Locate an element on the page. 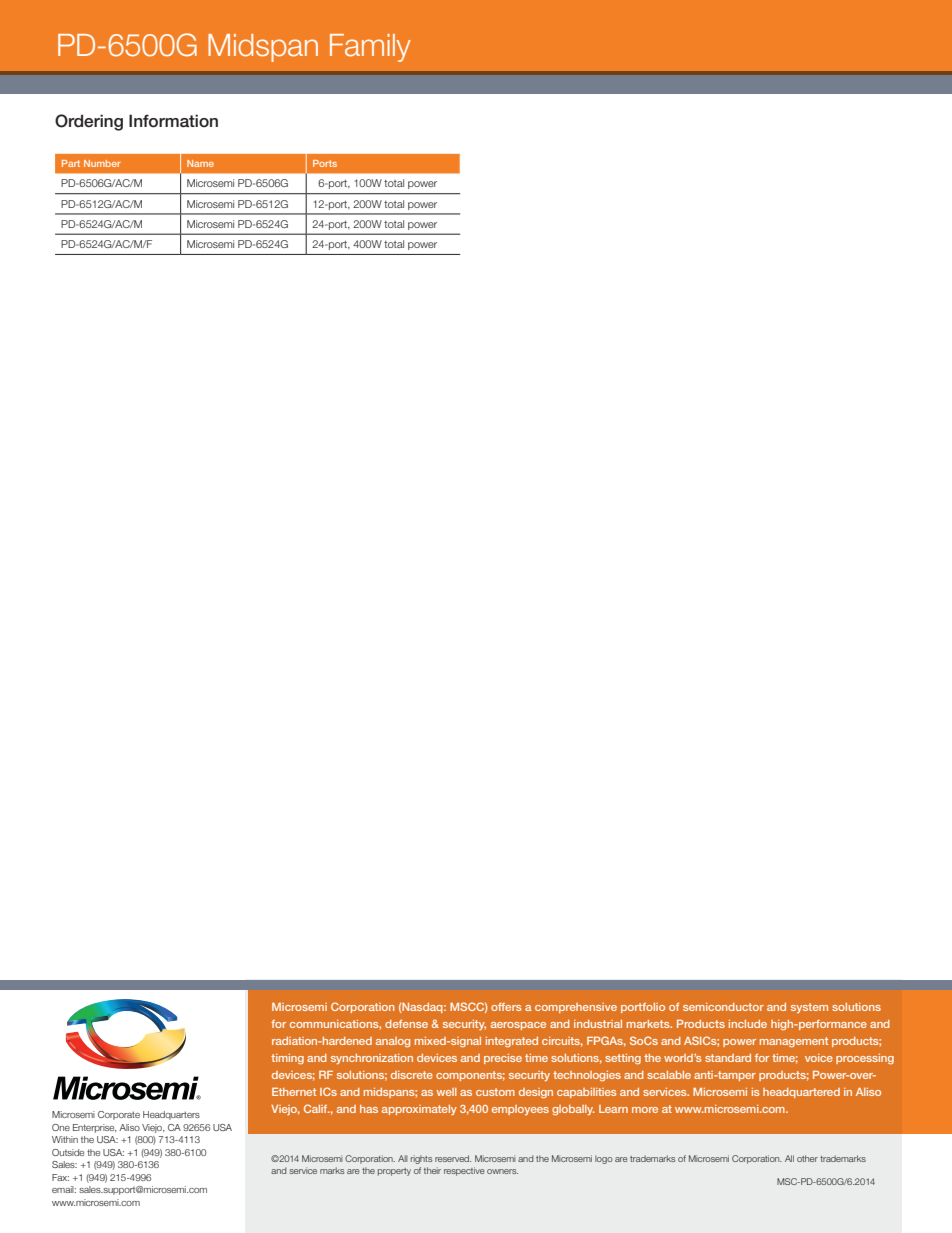 Image resolution: width=952 pixels, height=1233 pixels. Name is located at coordinates (200, 163).
